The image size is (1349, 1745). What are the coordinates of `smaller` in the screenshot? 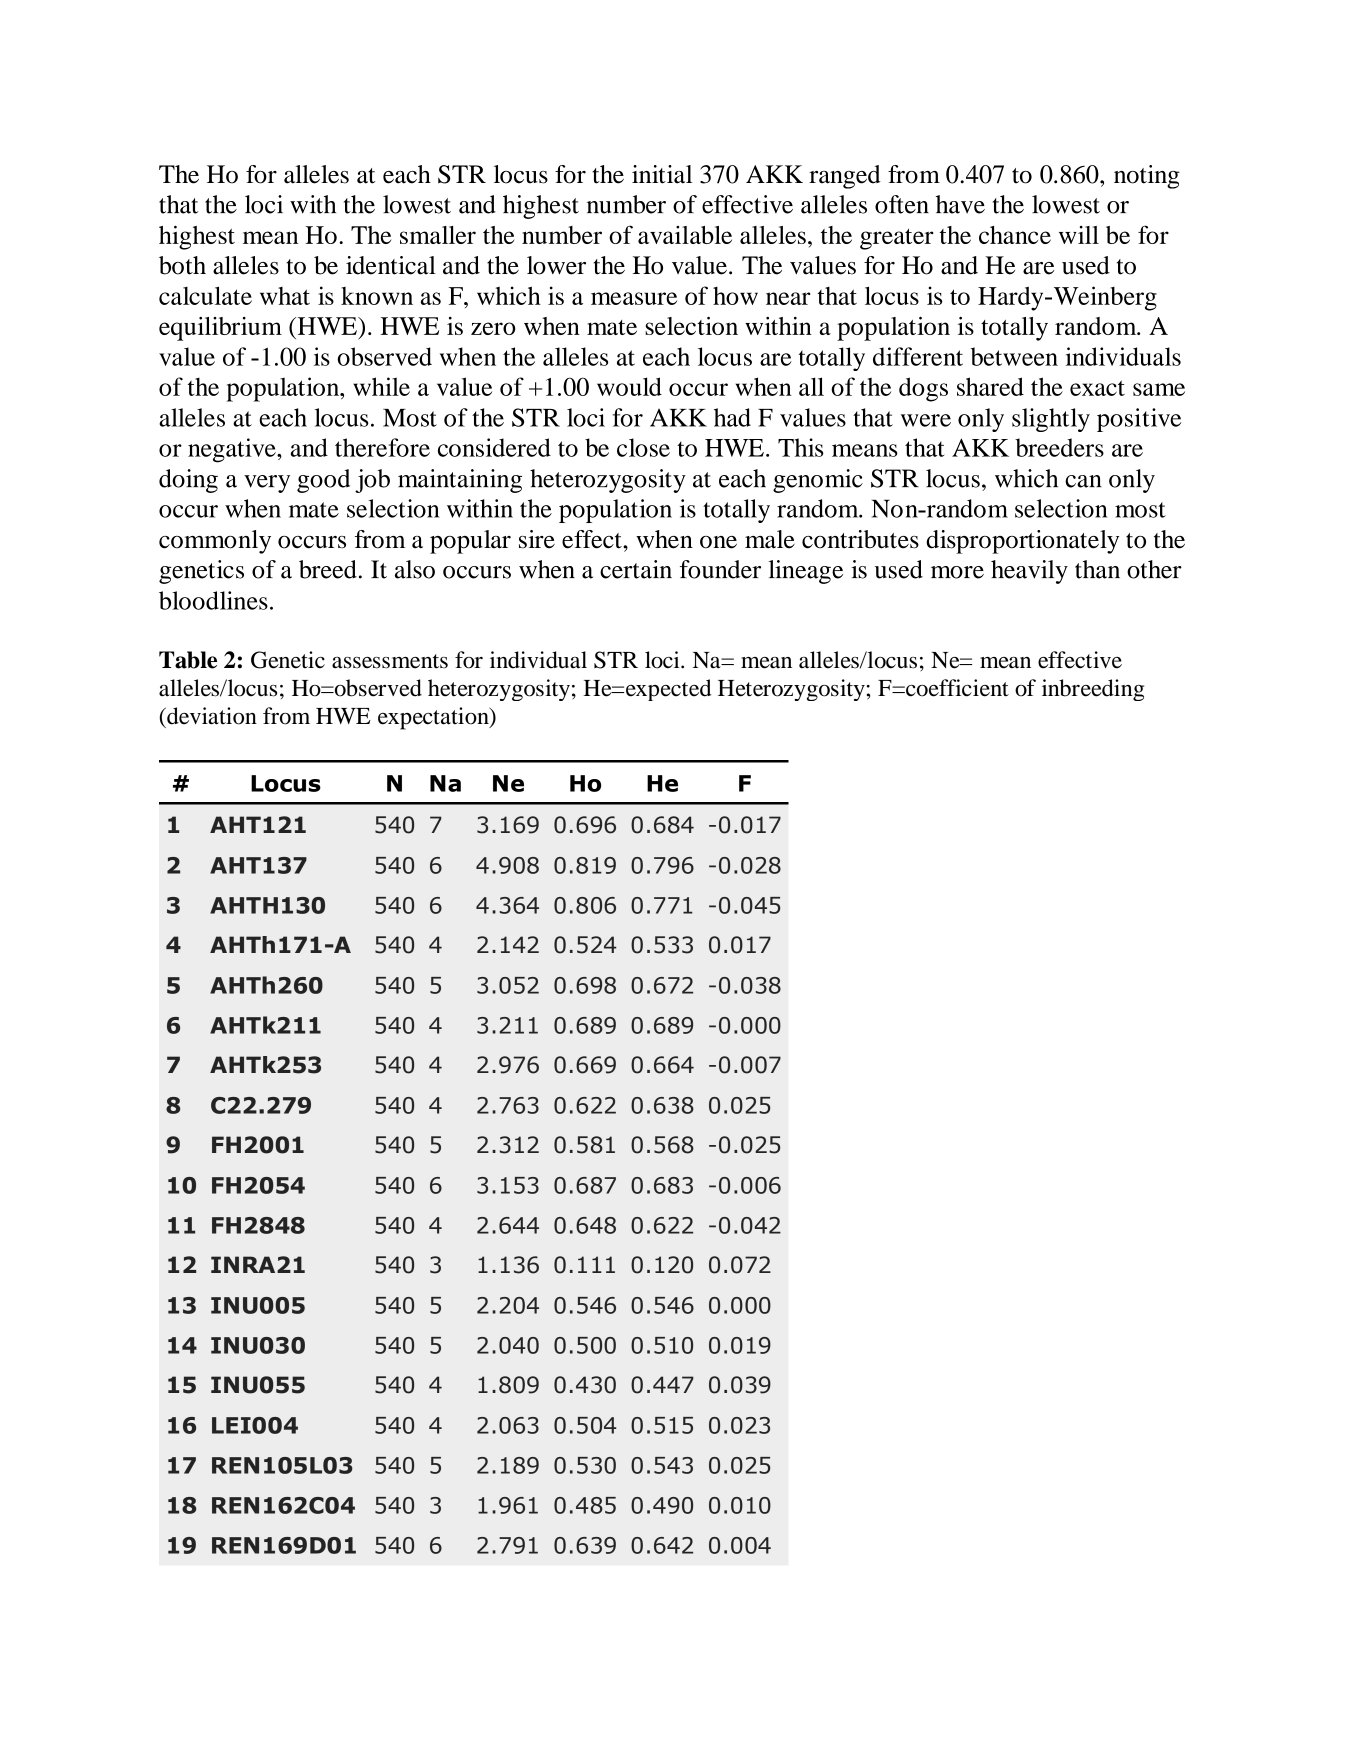 It's located at (438, 235).
